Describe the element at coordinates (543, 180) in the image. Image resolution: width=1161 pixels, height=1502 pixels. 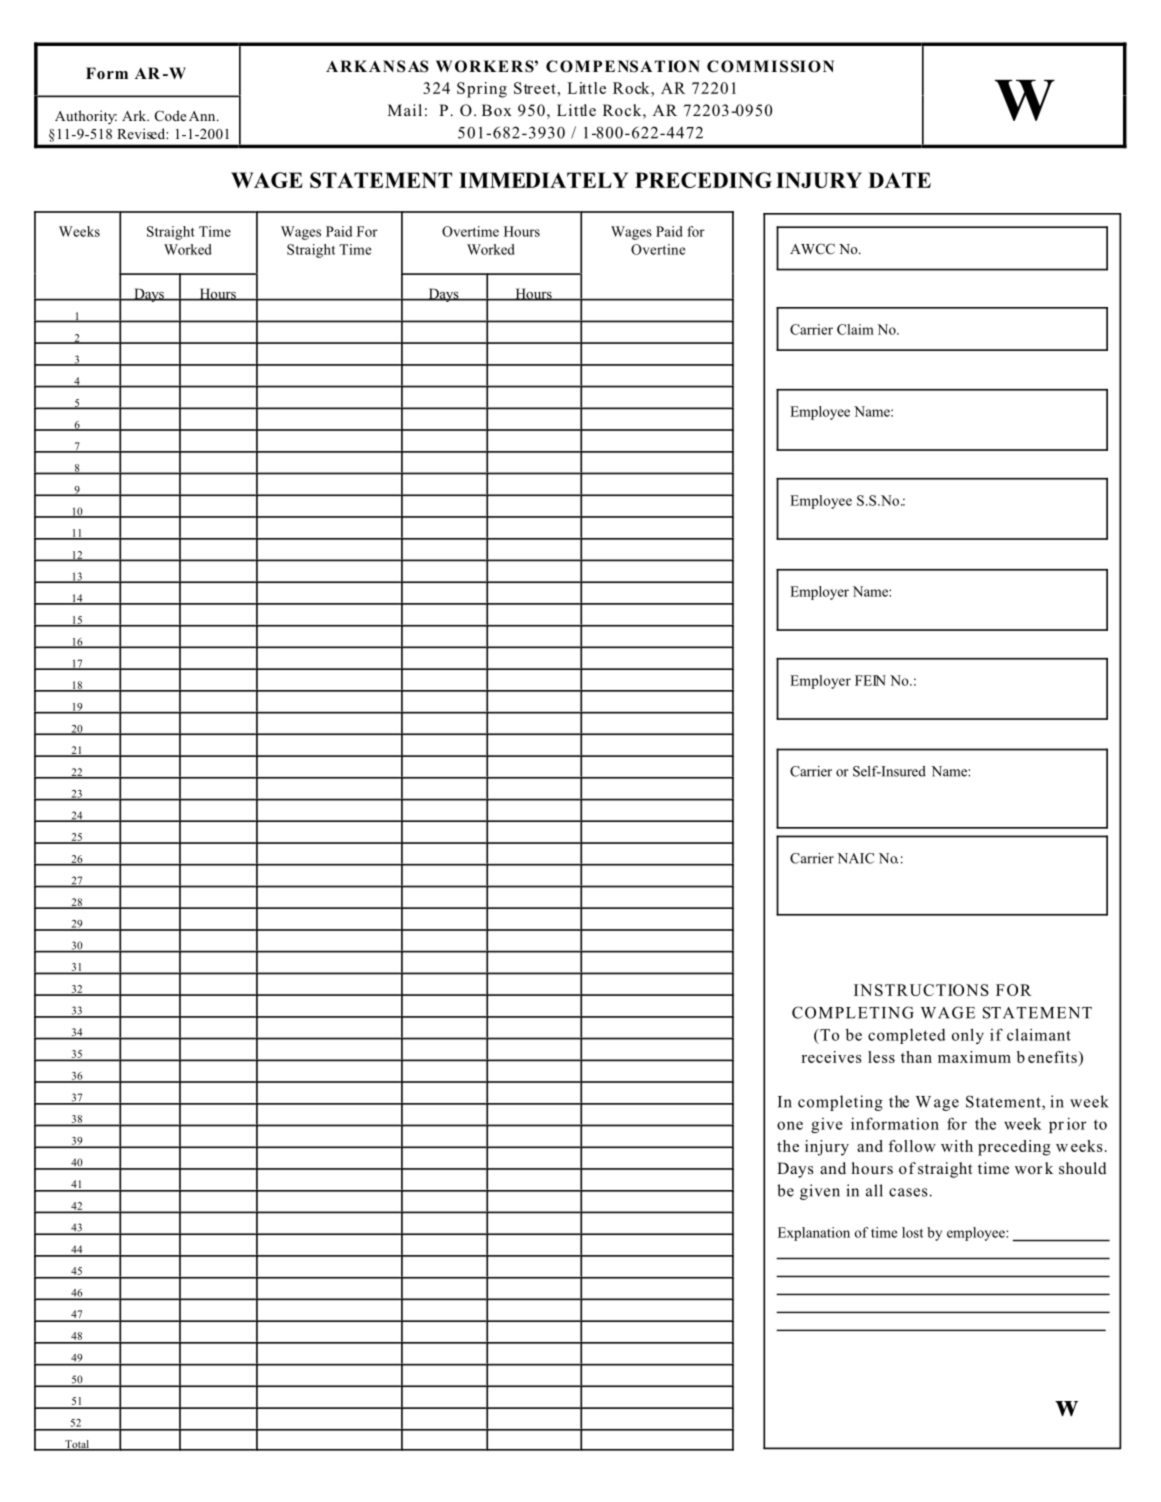
I see `IMMEDIATELY` at that location.
